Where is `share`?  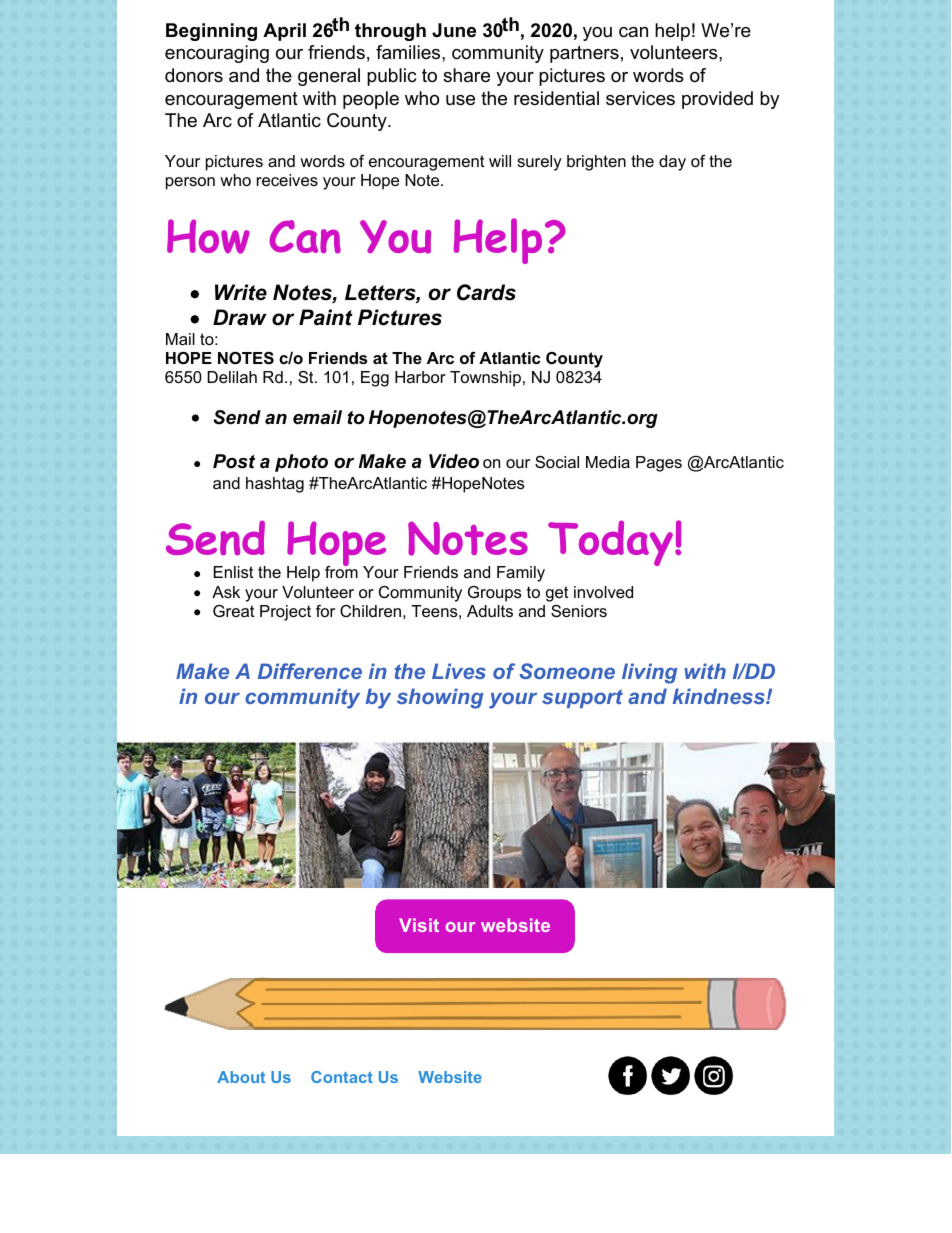 share is located at coordinates (466, 75).
